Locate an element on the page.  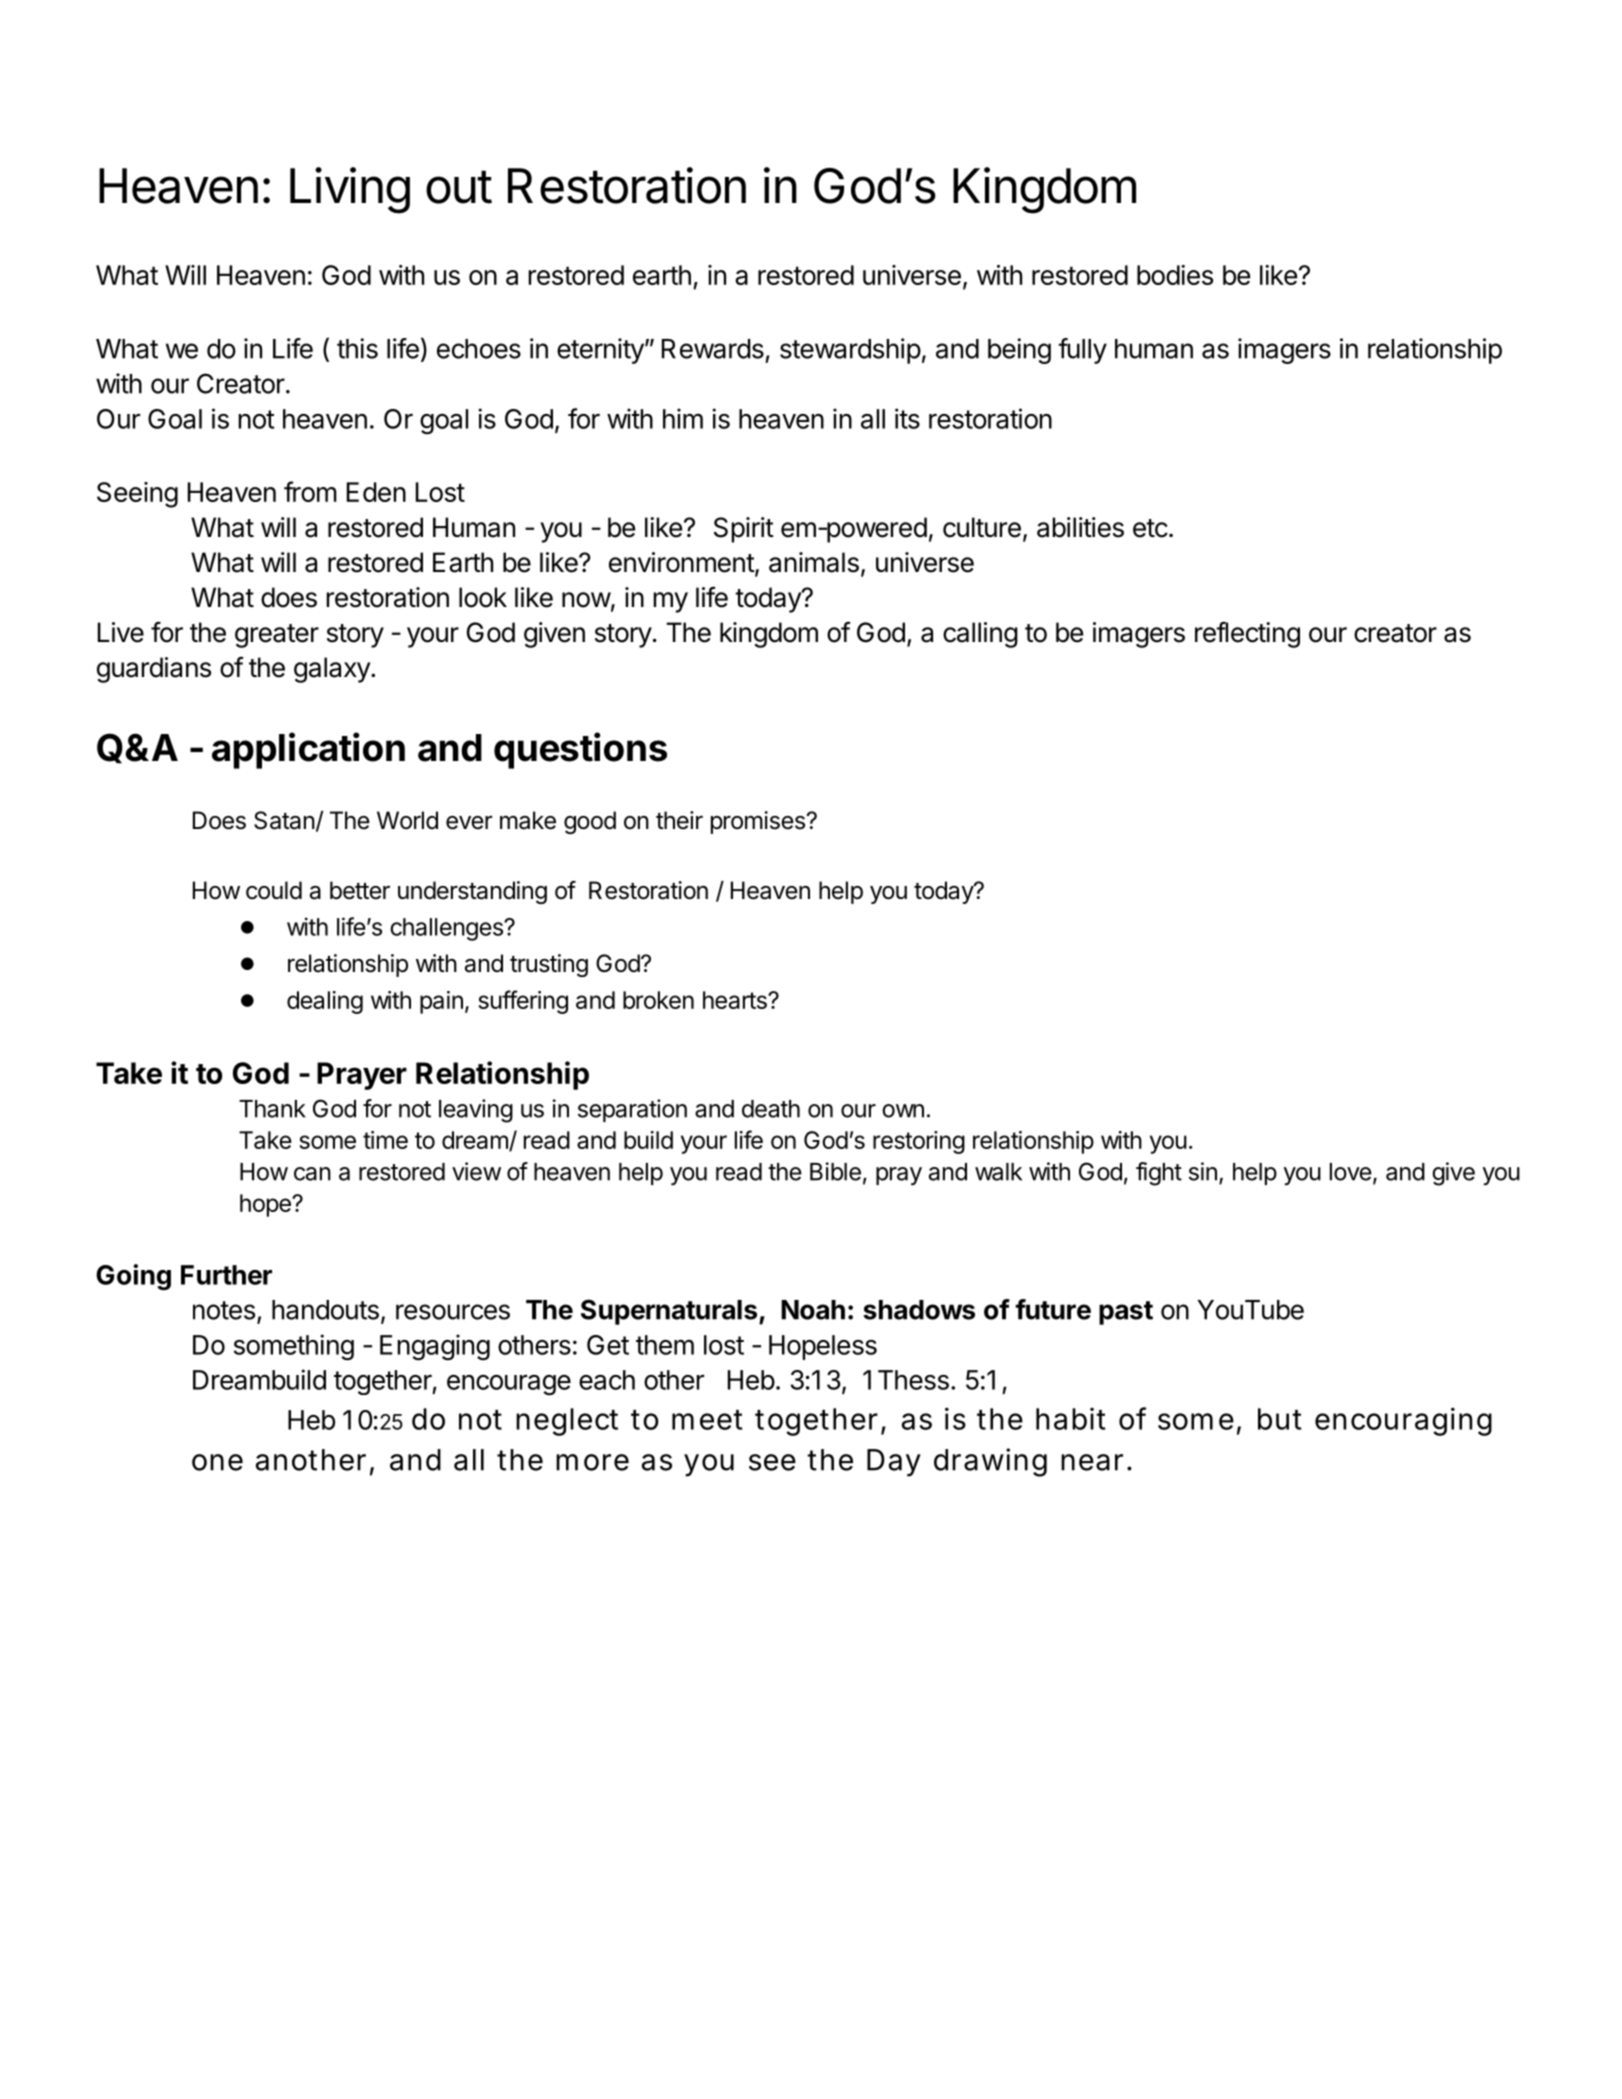
dealing is located at coordinates (325, 1002).
